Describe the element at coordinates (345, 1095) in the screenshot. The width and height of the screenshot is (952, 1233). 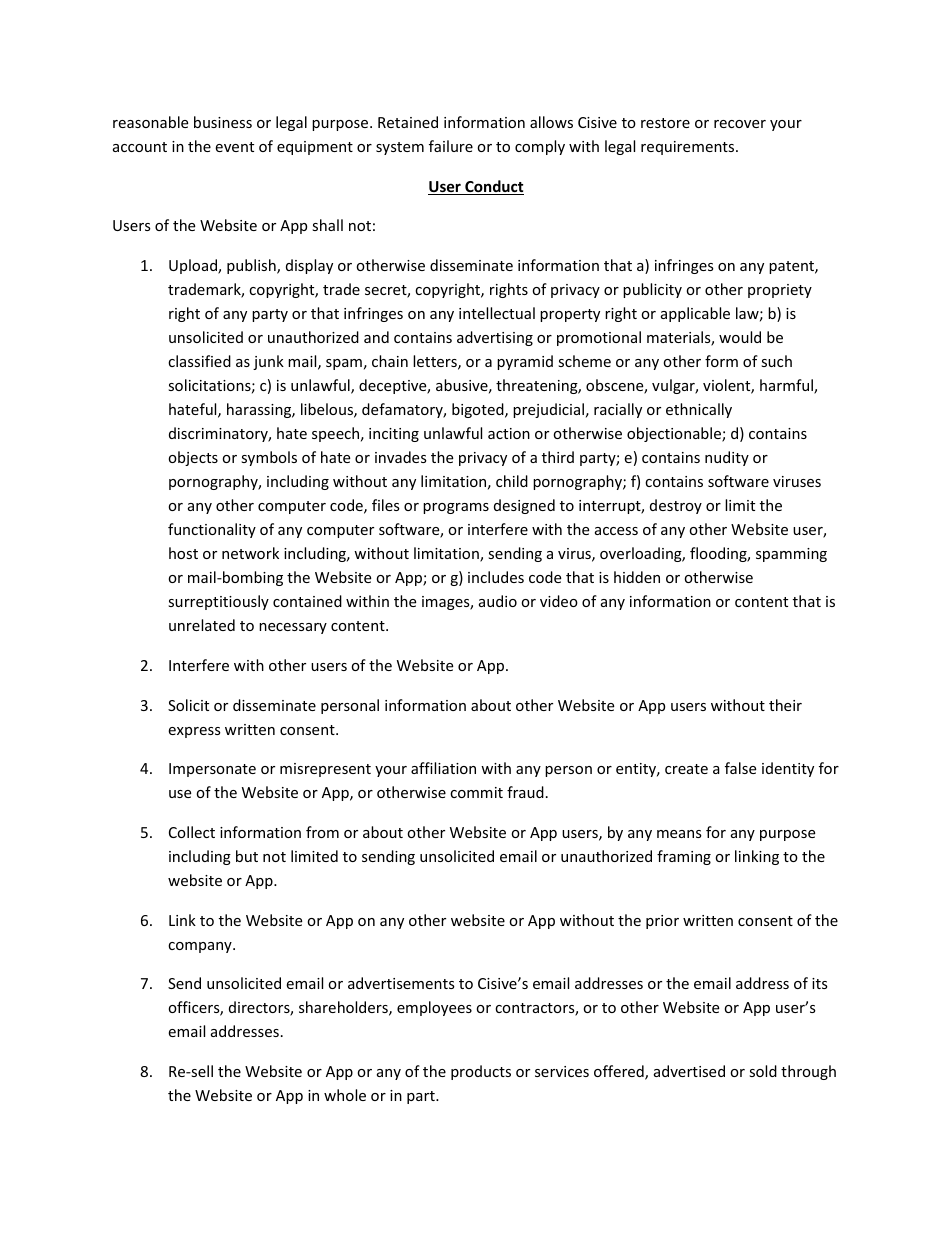
I see `whole` at that location.
